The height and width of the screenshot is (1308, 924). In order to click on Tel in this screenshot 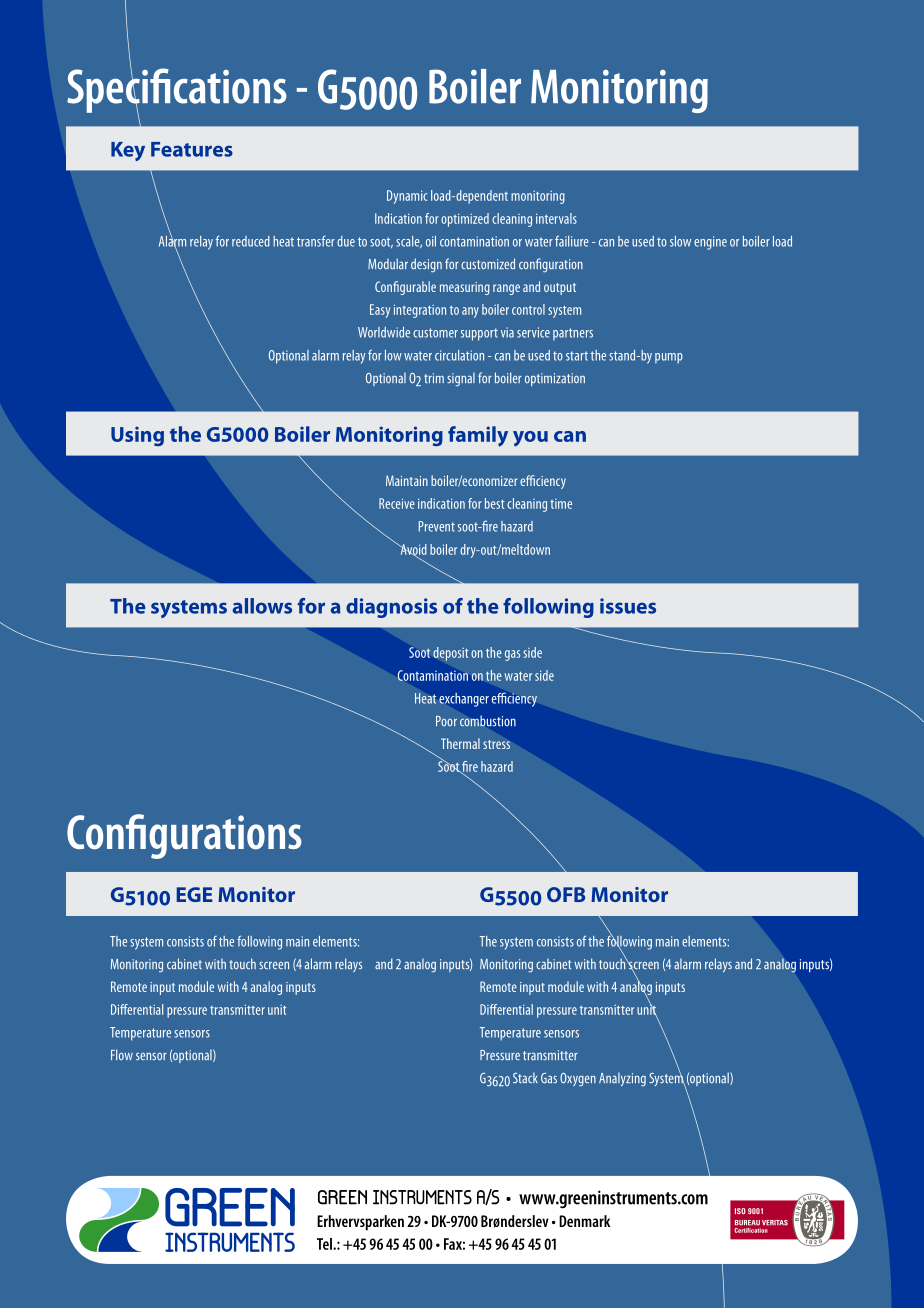, I will do `click(325, 1244)`.
